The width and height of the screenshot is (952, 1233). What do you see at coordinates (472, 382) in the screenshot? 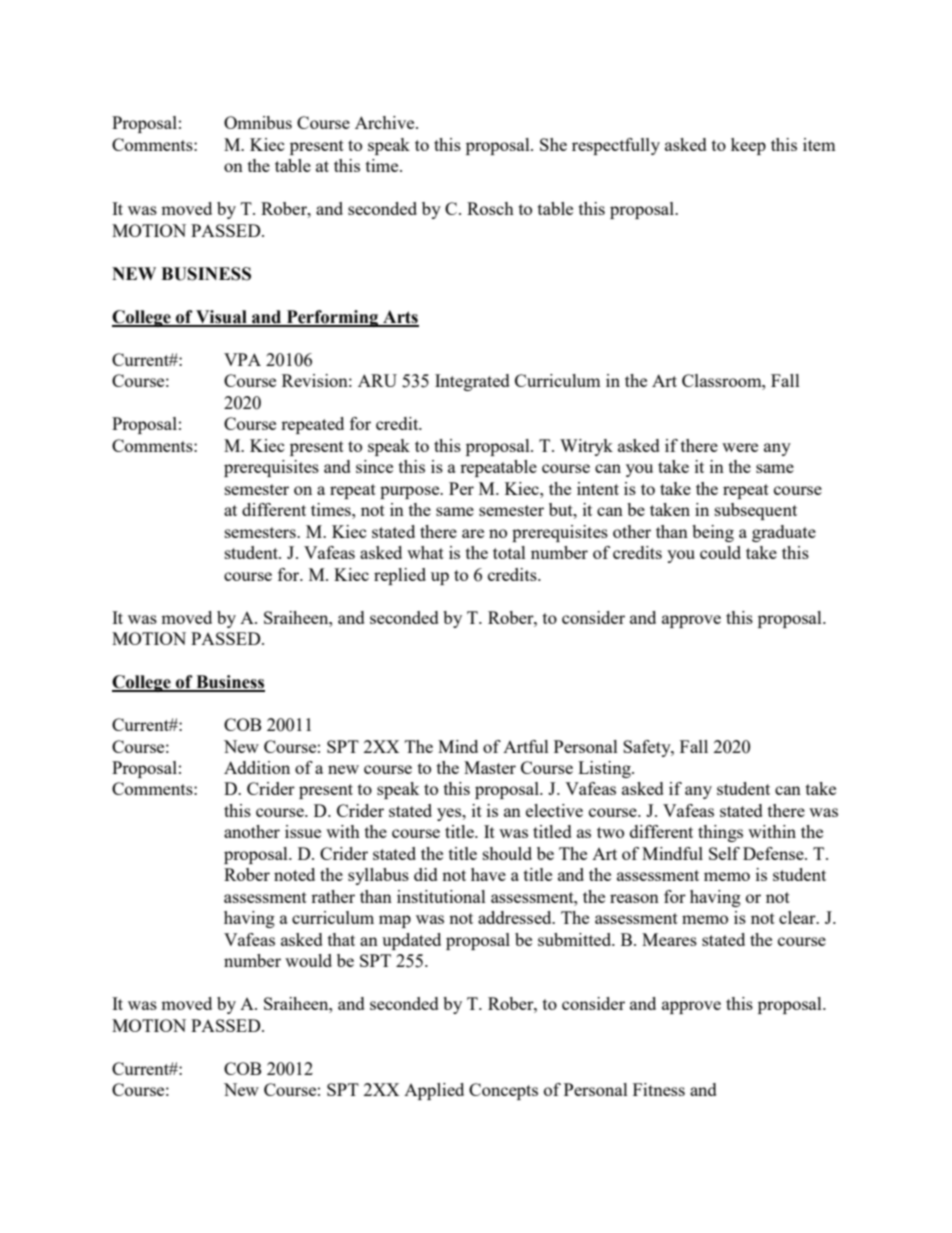
I see `Integrated` at bounding box center [472, 382].
